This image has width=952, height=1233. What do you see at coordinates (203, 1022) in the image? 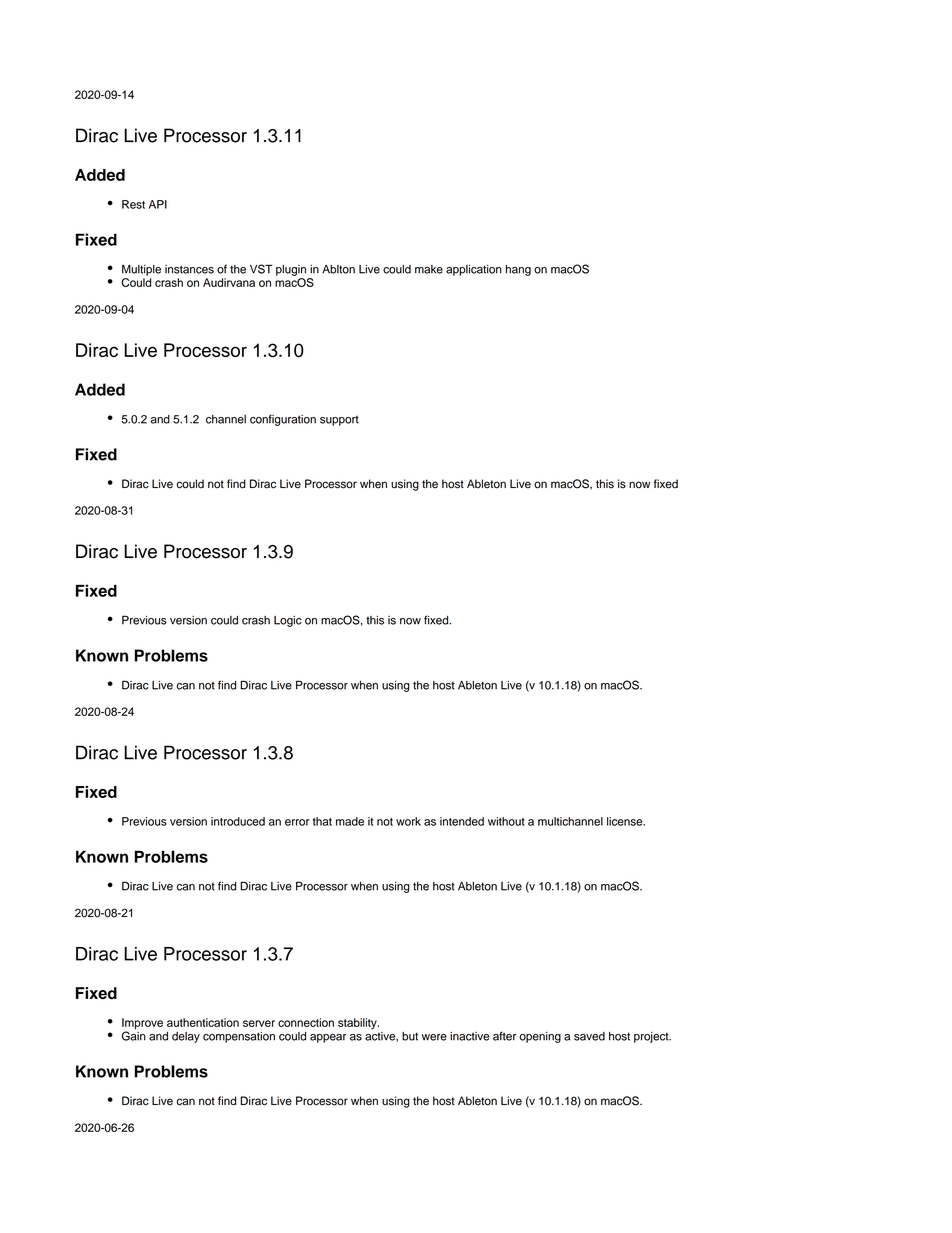
I see `authentication` at bounding box center [203, 1022].
